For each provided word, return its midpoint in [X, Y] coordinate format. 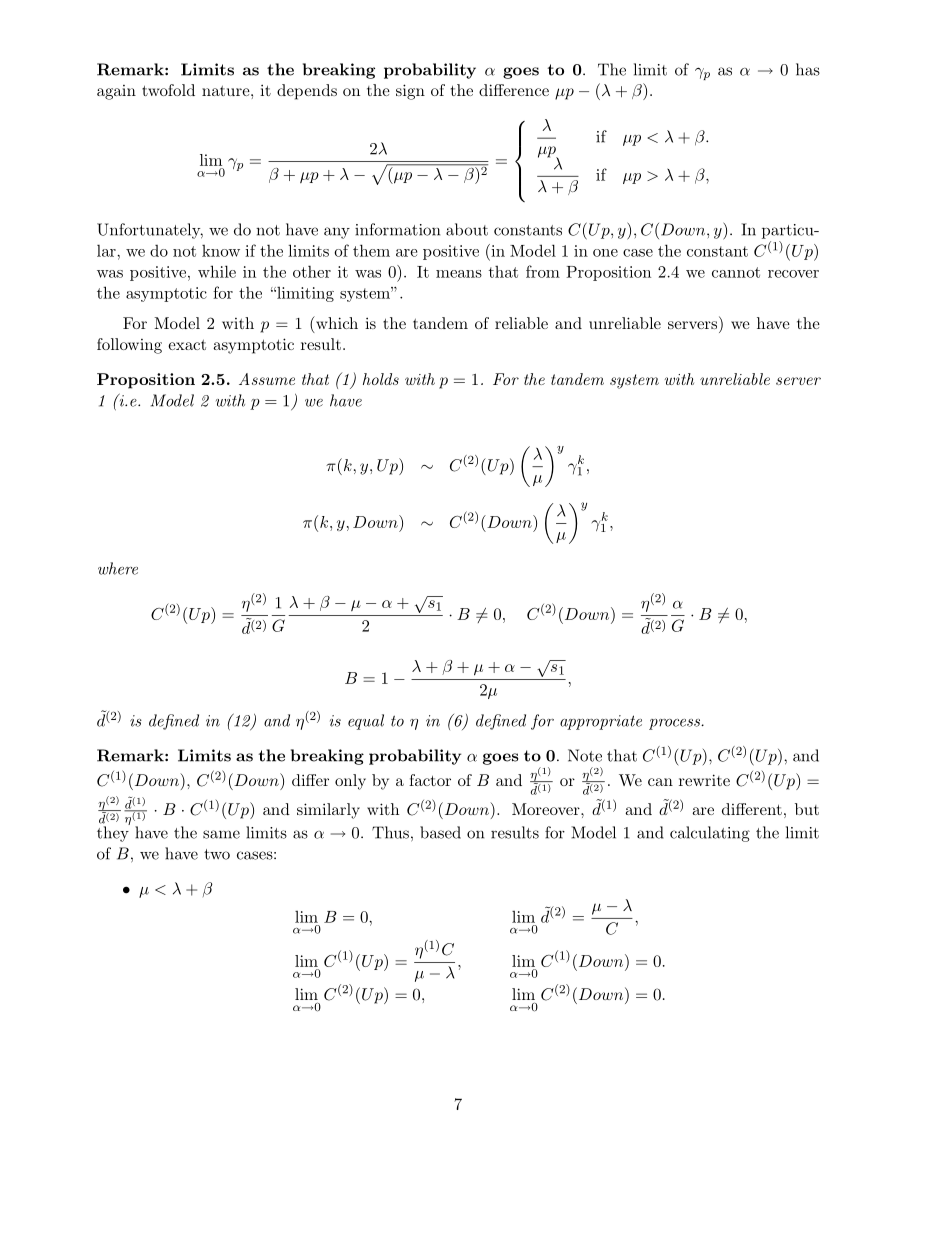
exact [187, 344]
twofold [168, 90]
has [808, 69]
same [221, 834]
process [675, 724]
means [459, 274]
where [118, 568]
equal [366, 722]
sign [410, 92]
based [440, 832]
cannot [736, 272]
